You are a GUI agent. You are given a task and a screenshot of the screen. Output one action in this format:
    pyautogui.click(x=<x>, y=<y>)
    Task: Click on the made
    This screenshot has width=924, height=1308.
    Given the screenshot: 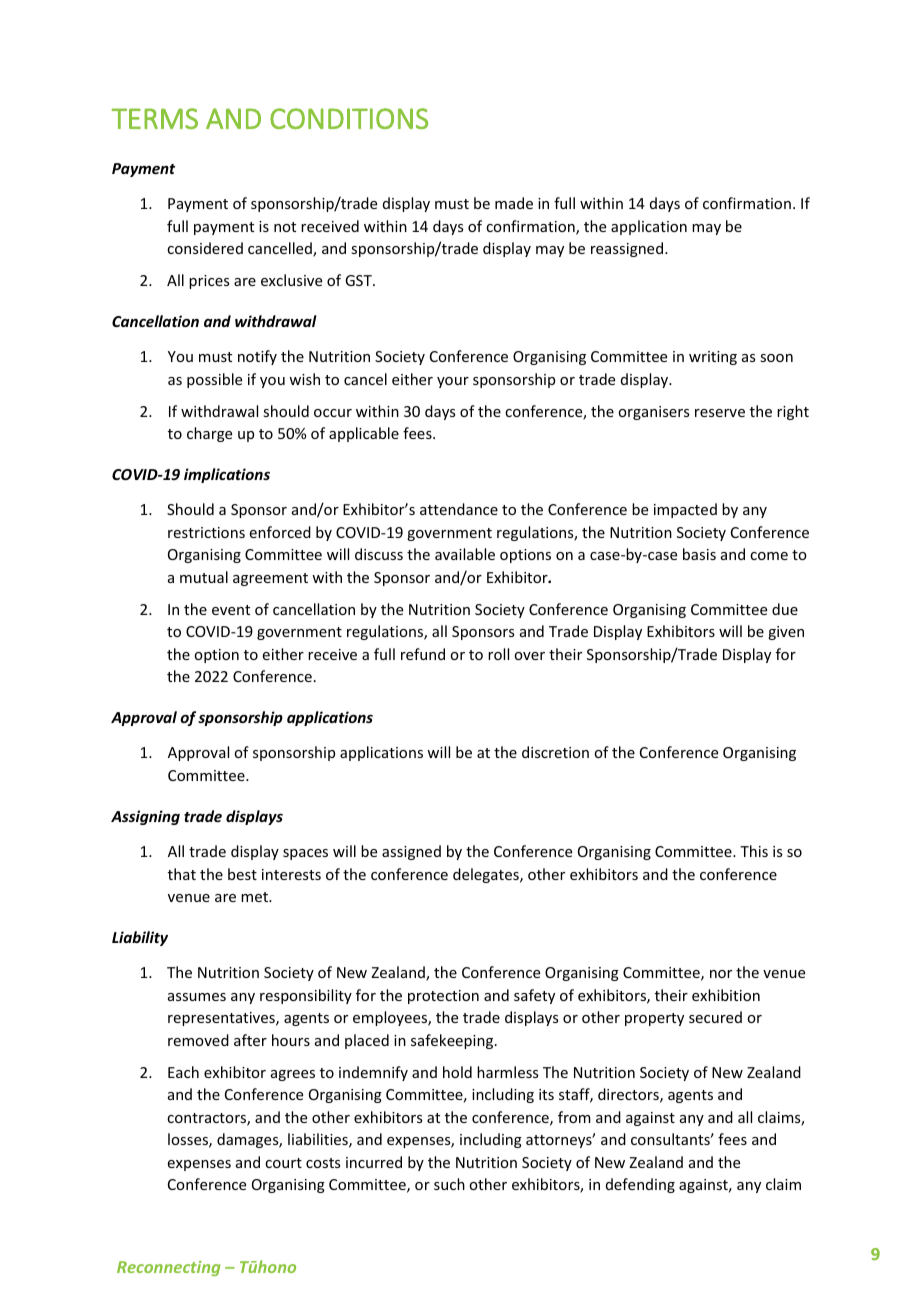 What is the action you would take?
    pyautogui.click(x=514, y=203)
